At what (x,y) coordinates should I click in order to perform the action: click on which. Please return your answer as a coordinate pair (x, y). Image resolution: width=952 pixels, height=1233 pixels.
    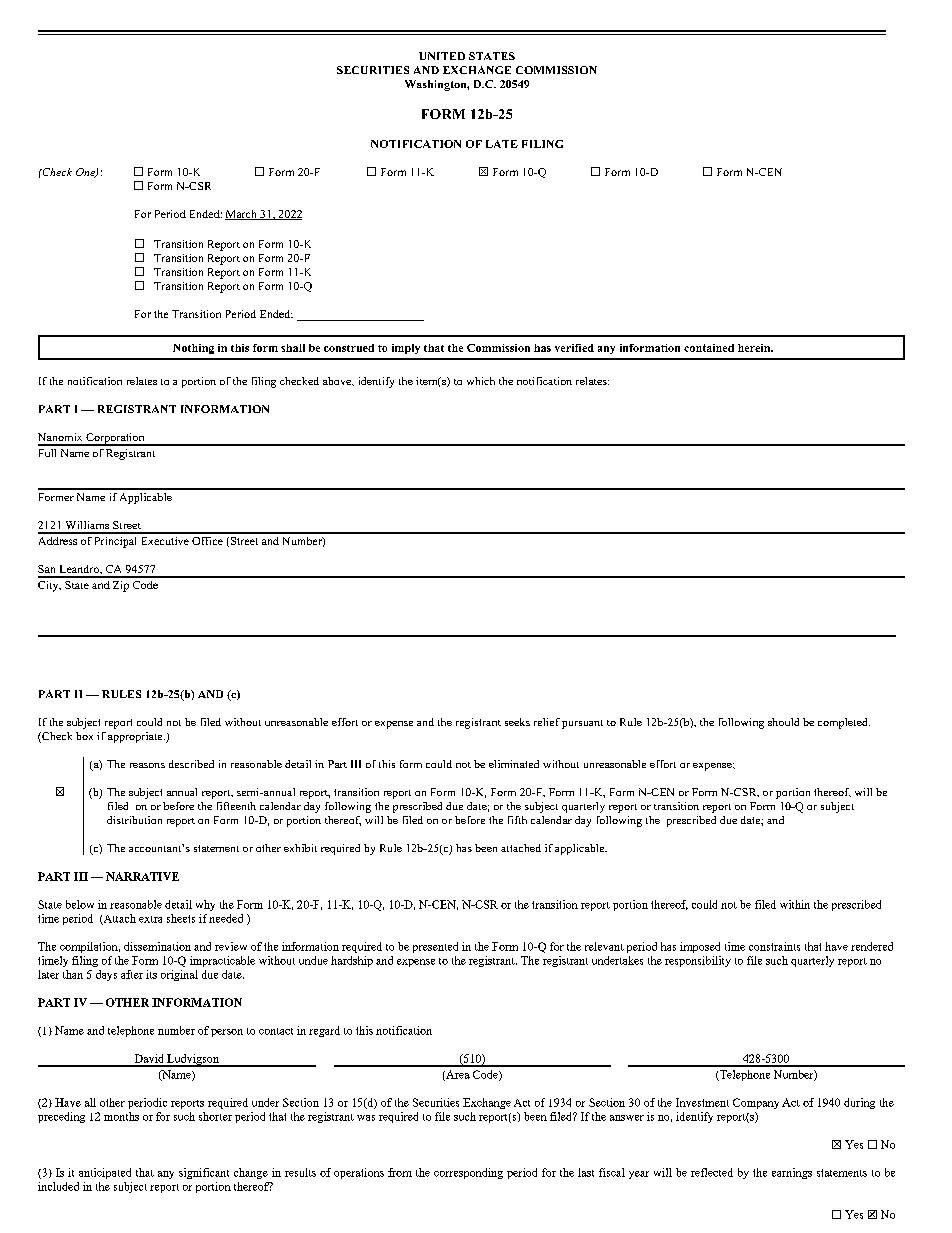
    Looking at the image, I should click on (481, 381).
